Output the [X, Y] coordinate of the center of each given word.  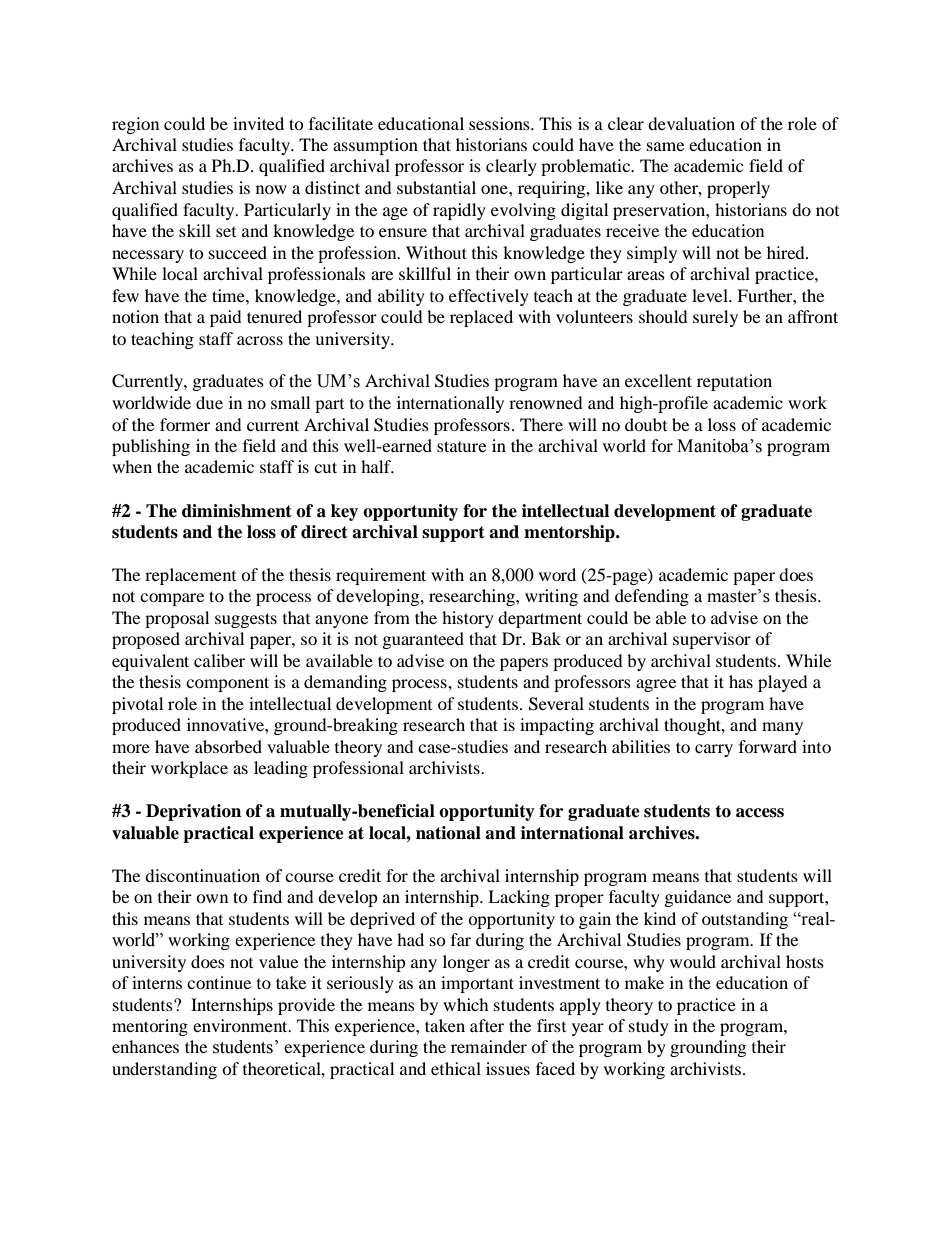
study [649, 1027]
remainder [489, 1046]
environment [241, 1025]
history [468, 619]
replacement [190, 576]
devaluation [691, 123]
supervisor [712, 640]
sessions [500, 123]
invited [258, 123]
